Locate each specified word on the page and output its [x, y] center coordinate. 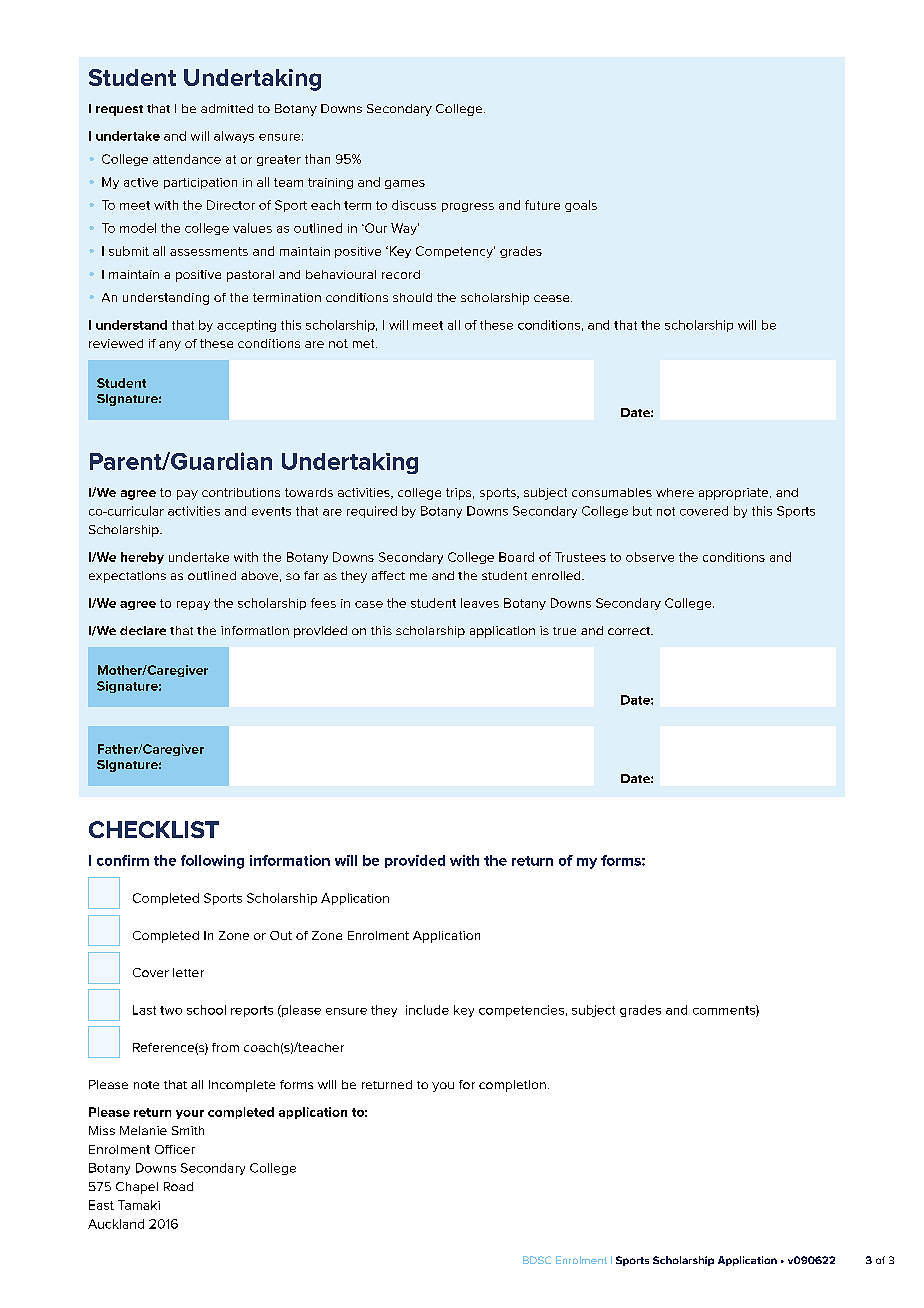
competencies [521, 1011]
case [369, 604]
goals [581, 206]
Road [178, 1186]
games [405, 184]
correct [630, 631]
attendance [187, 159]
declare [143, 630]
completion [512, 1086]
